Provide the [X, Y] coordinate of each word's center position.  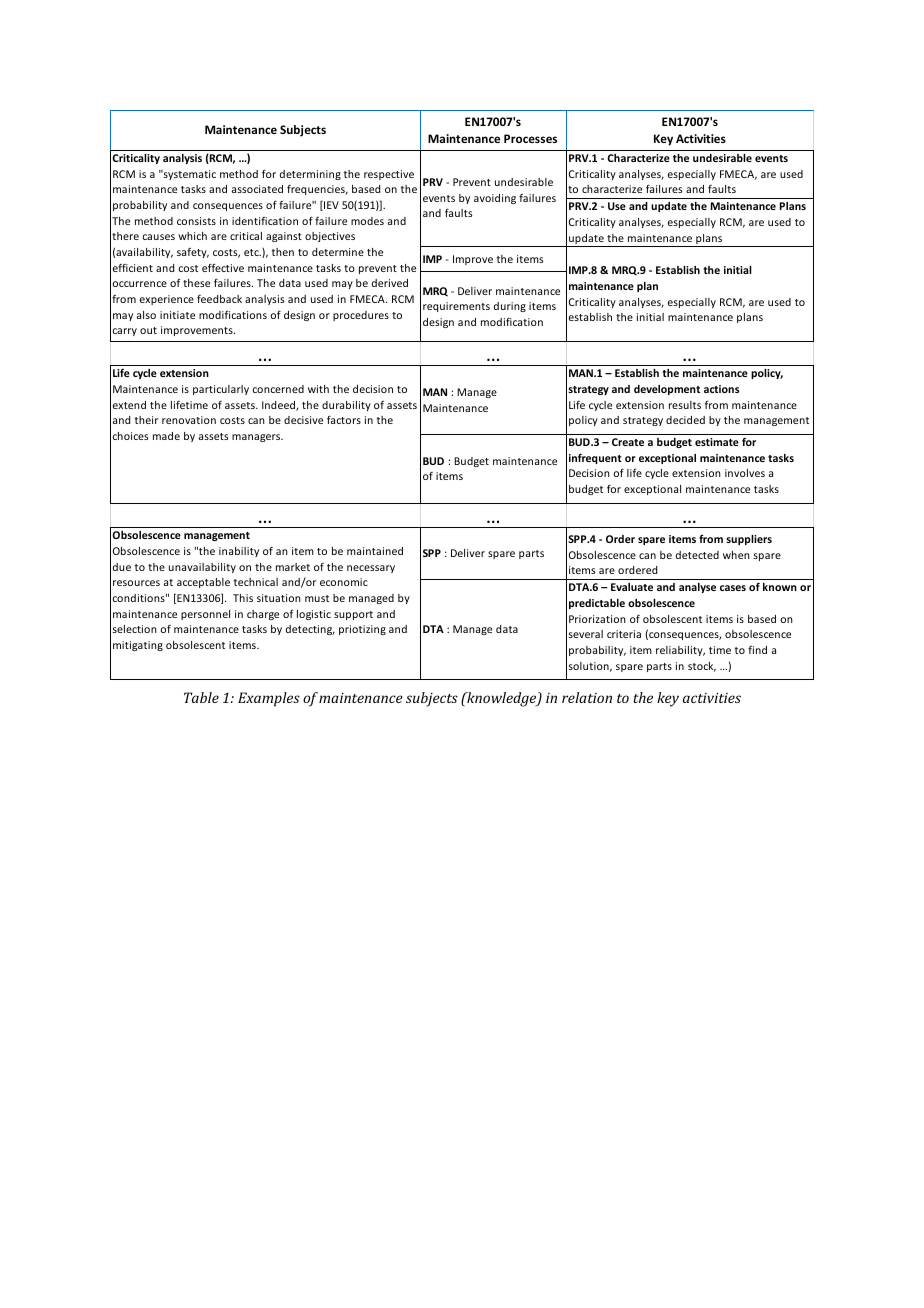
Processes [530, 138]
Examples [269, 699]
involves [745, 473]
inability [239, 552]
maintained [375, 551]
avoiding [495, 199]
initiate [177, 315]
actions [721, 389]
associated [257, 189]
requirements [456, 307]
